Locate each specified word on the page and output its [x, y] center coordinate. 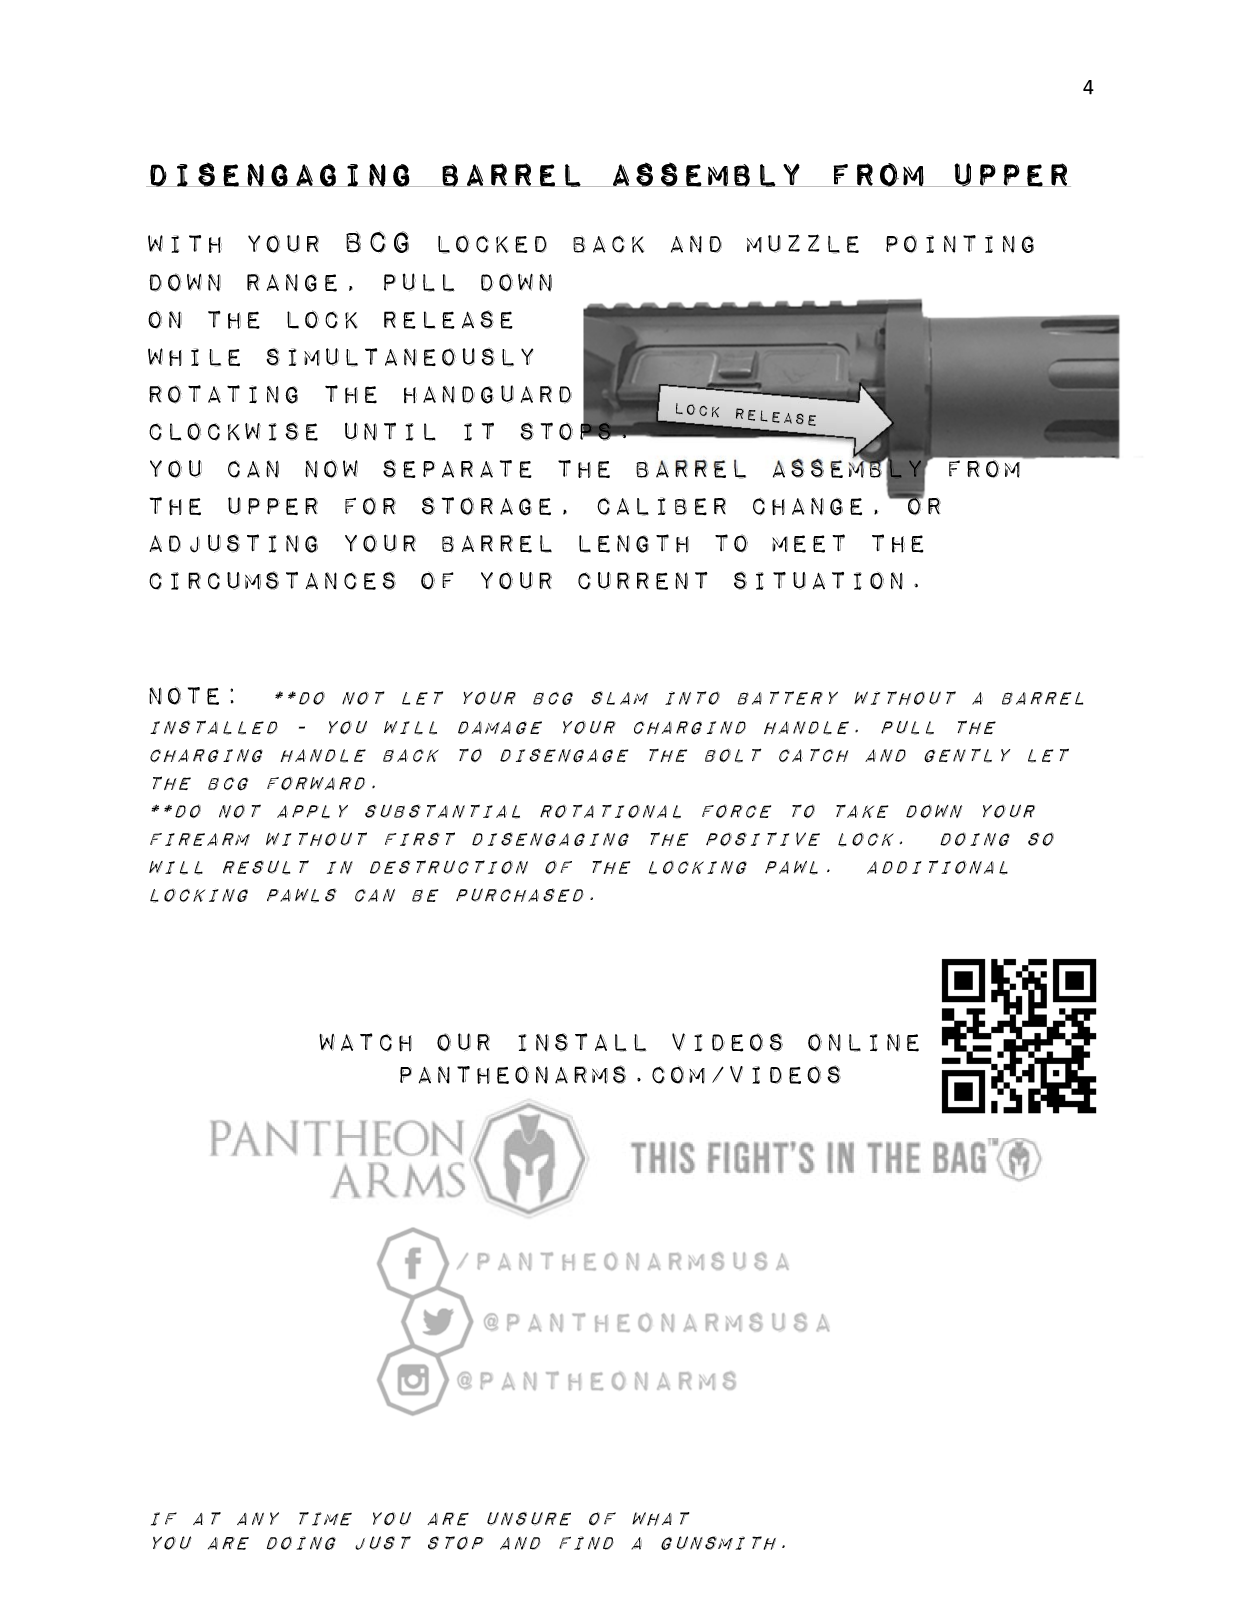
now [331, 469]
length [634, 543]
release [448, 319]
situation [818, 580]
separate [457, 469]
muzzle [803, 244]
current [643, 581]
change [807, 506]
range [292, 283]
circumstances [272, 580]
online [863, 1042]
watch [365, 1042]
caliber [661, 506]
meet [808, 543]
